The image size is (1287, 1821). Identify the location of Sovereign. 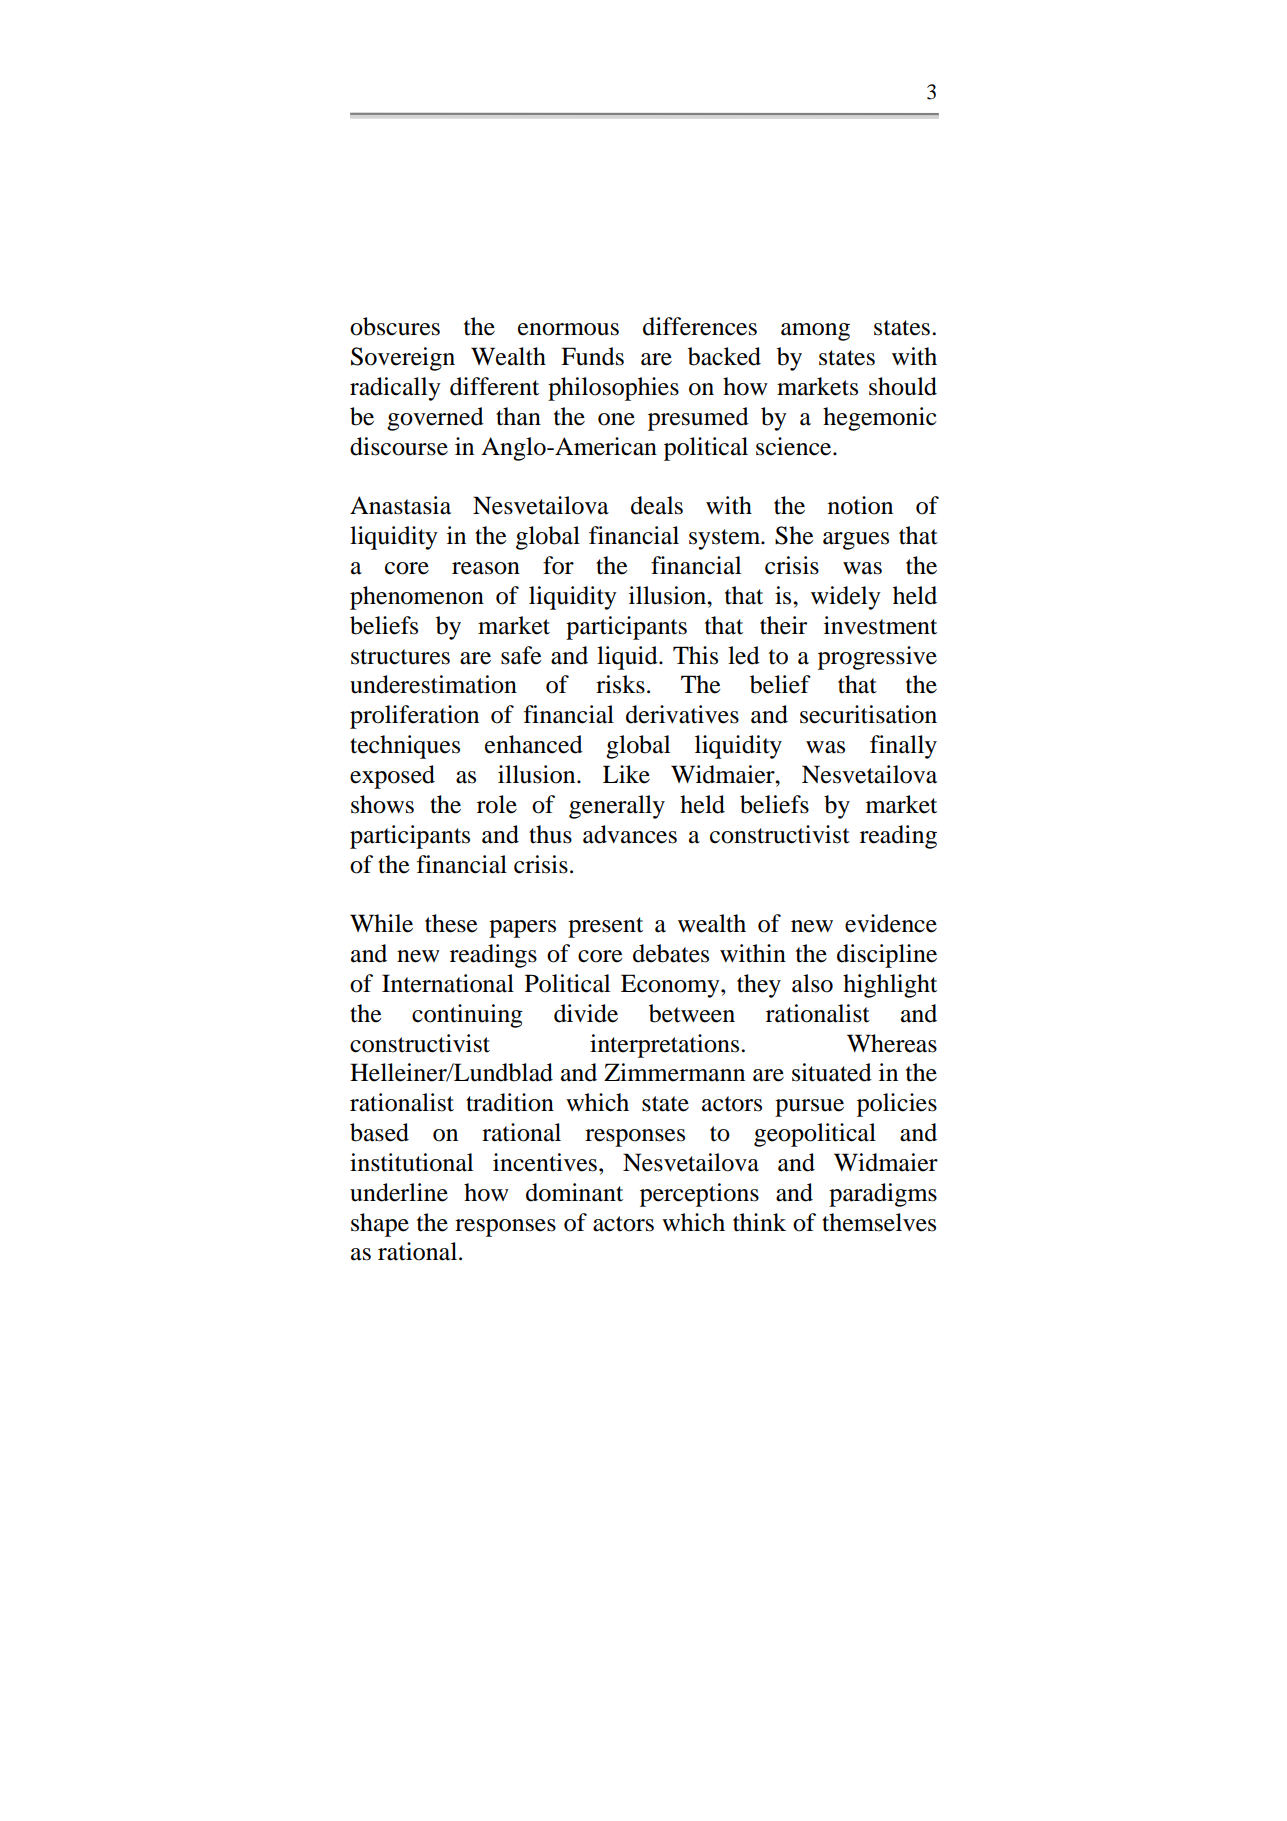
(403, 359).
